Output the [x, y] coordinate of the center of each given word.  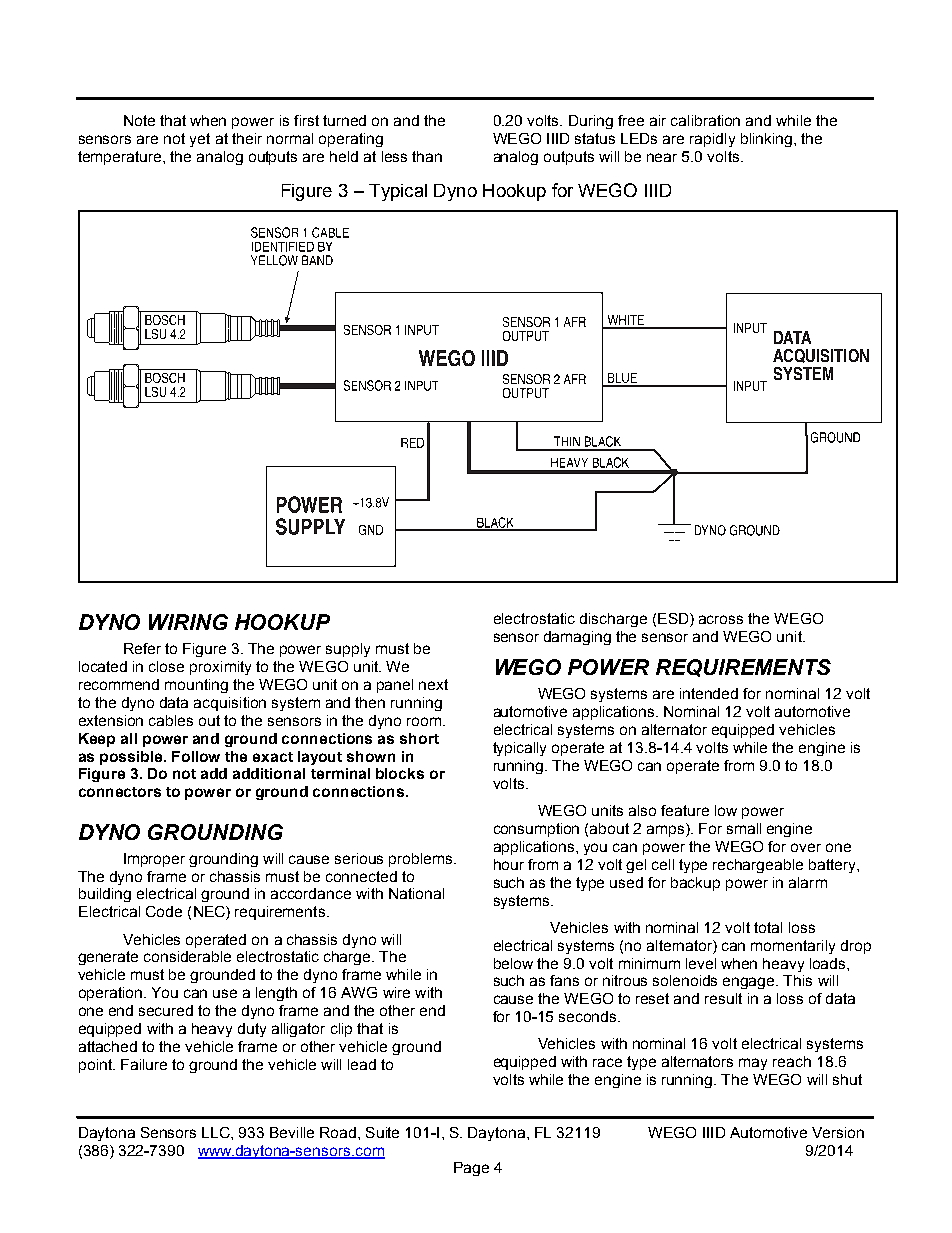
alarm [808, 882]
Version [838, 1132]
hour [509, 864]
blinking [766, 140]
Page [471, 1169]
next [433, 684]
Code [164, 911]
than [427, 156]
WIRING [188, 622]
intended [709, 693]
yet [200, 140]
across [721, 619]
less [394, 156]
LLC [217, 1132]
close [166, 666]
